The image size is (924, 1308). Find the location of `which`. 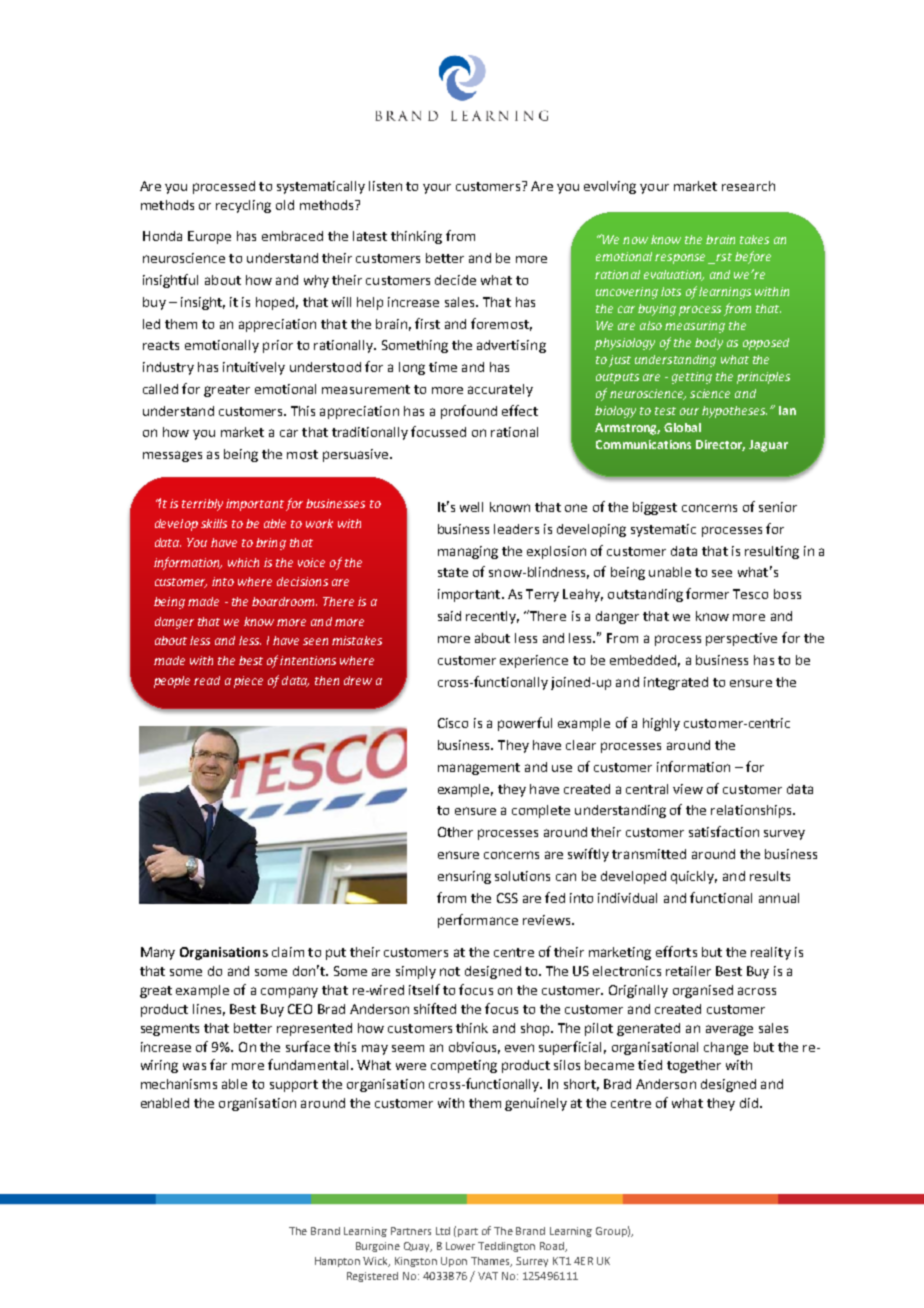

which is located at coordinates (243, 562).
